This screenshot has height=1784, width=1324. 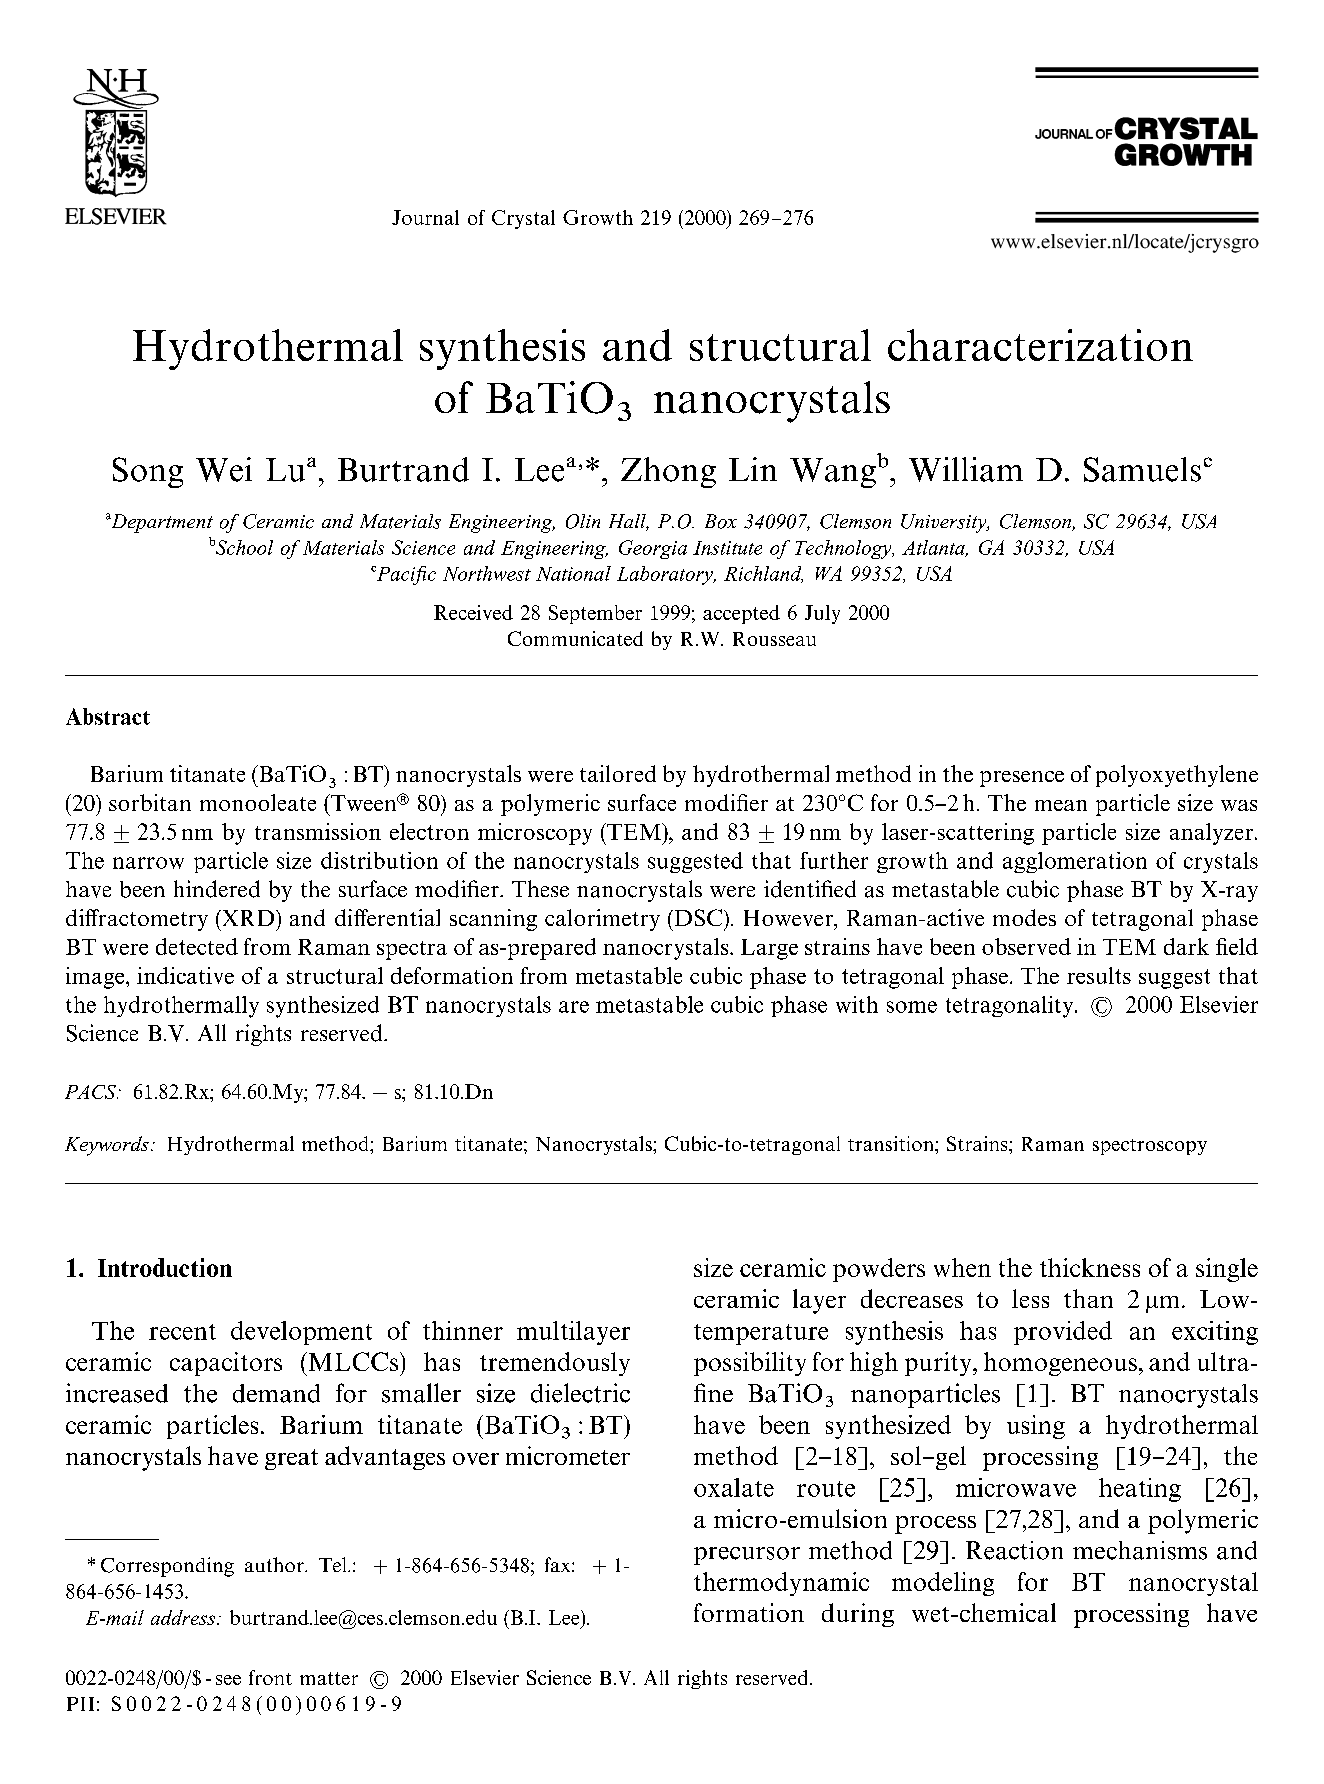 I want to click on Zhong, so click(x=668, y=472).
